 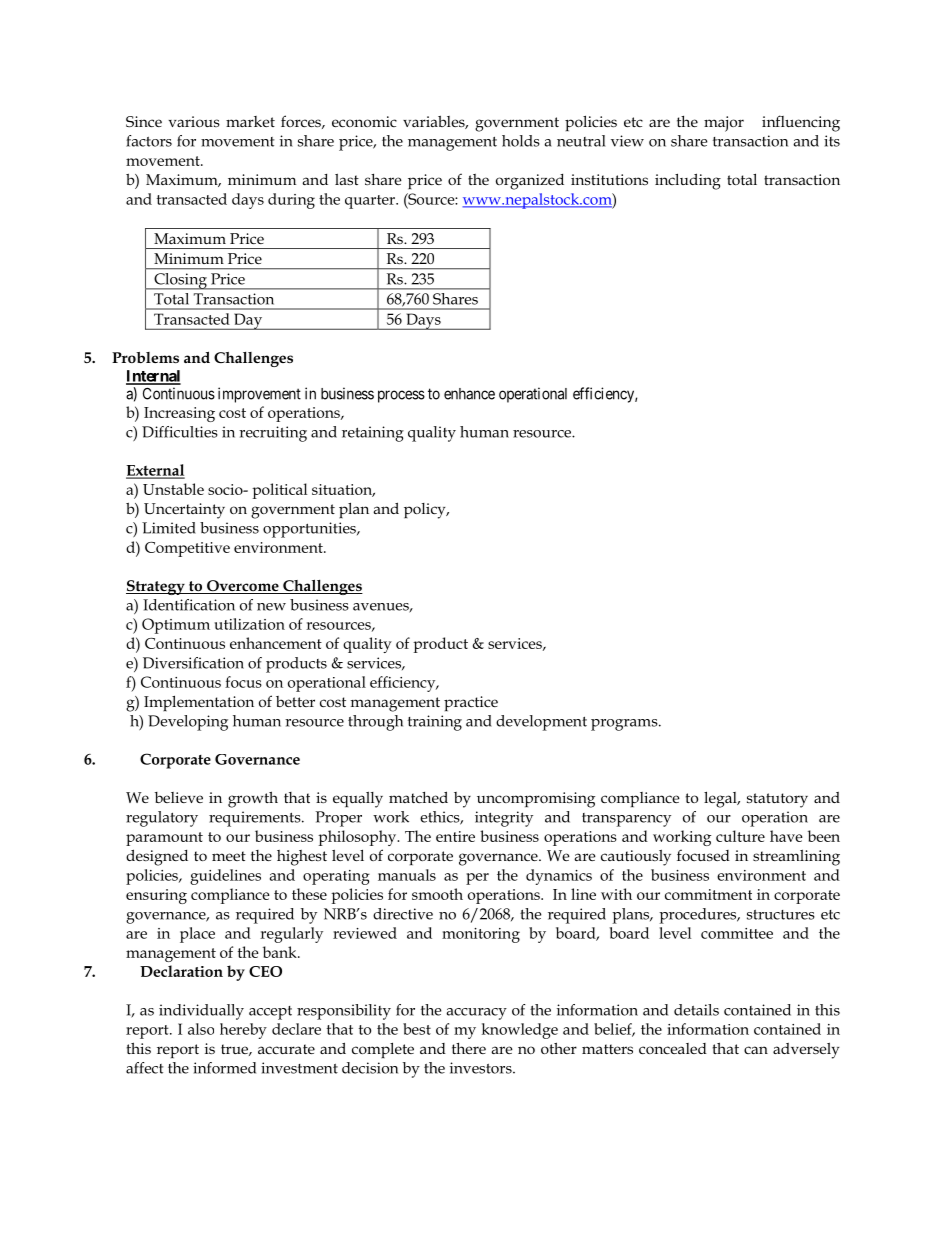 What do you see at coordinates (724, 124) in the screenshot?
I see `major` at bounding box center [724, 124].
